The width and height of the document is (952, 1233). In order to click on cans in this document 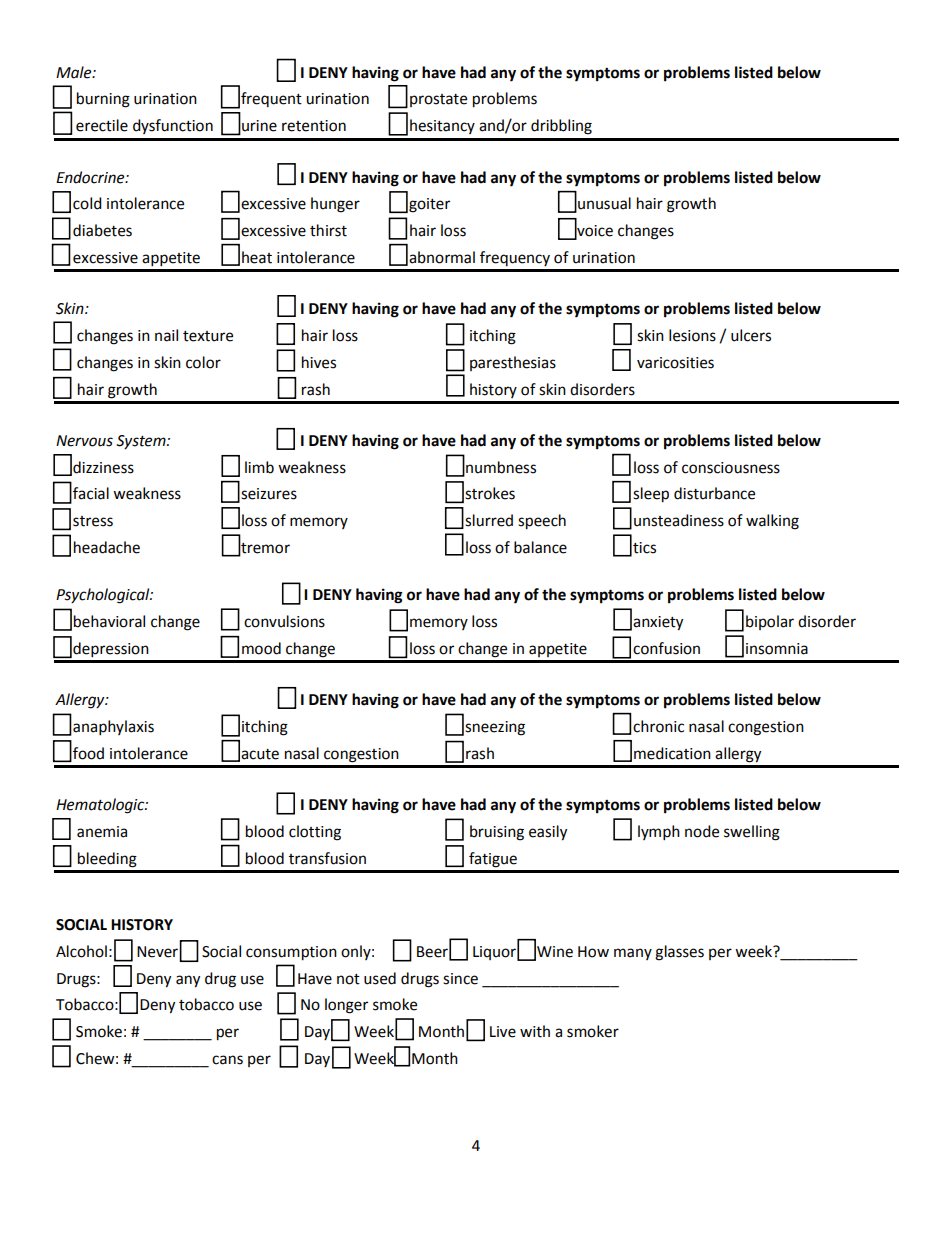, I will do `click(227, 1060)`.
